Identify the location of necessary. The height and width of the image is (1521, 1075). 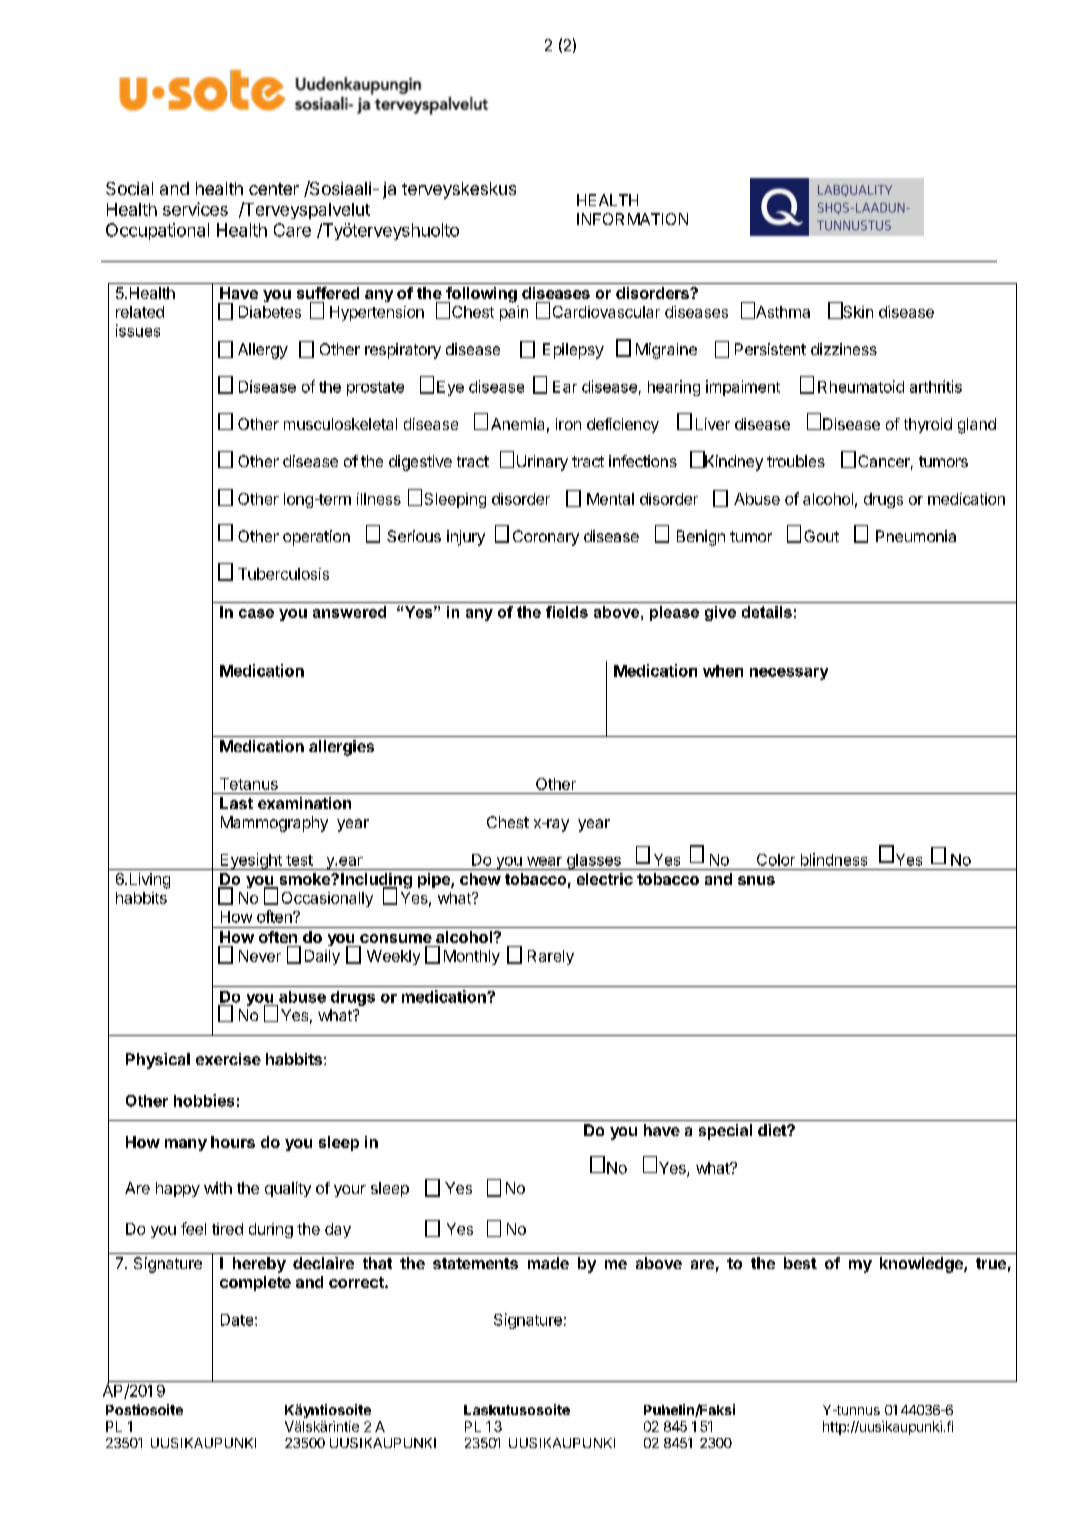
(789, 674).
